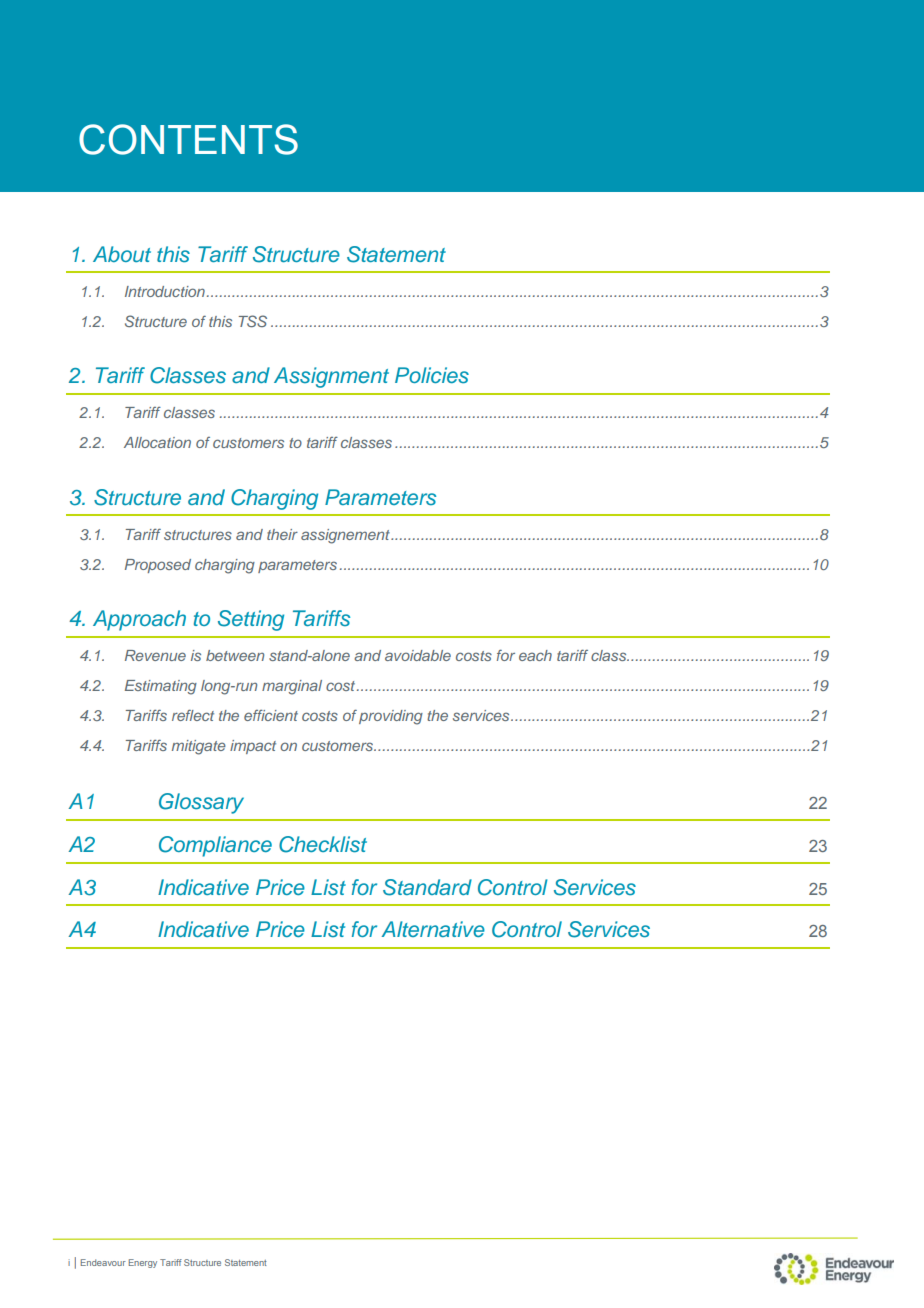 The width and height of the document is (924, 1308). I want to click on TSS, so click(253, 321).
